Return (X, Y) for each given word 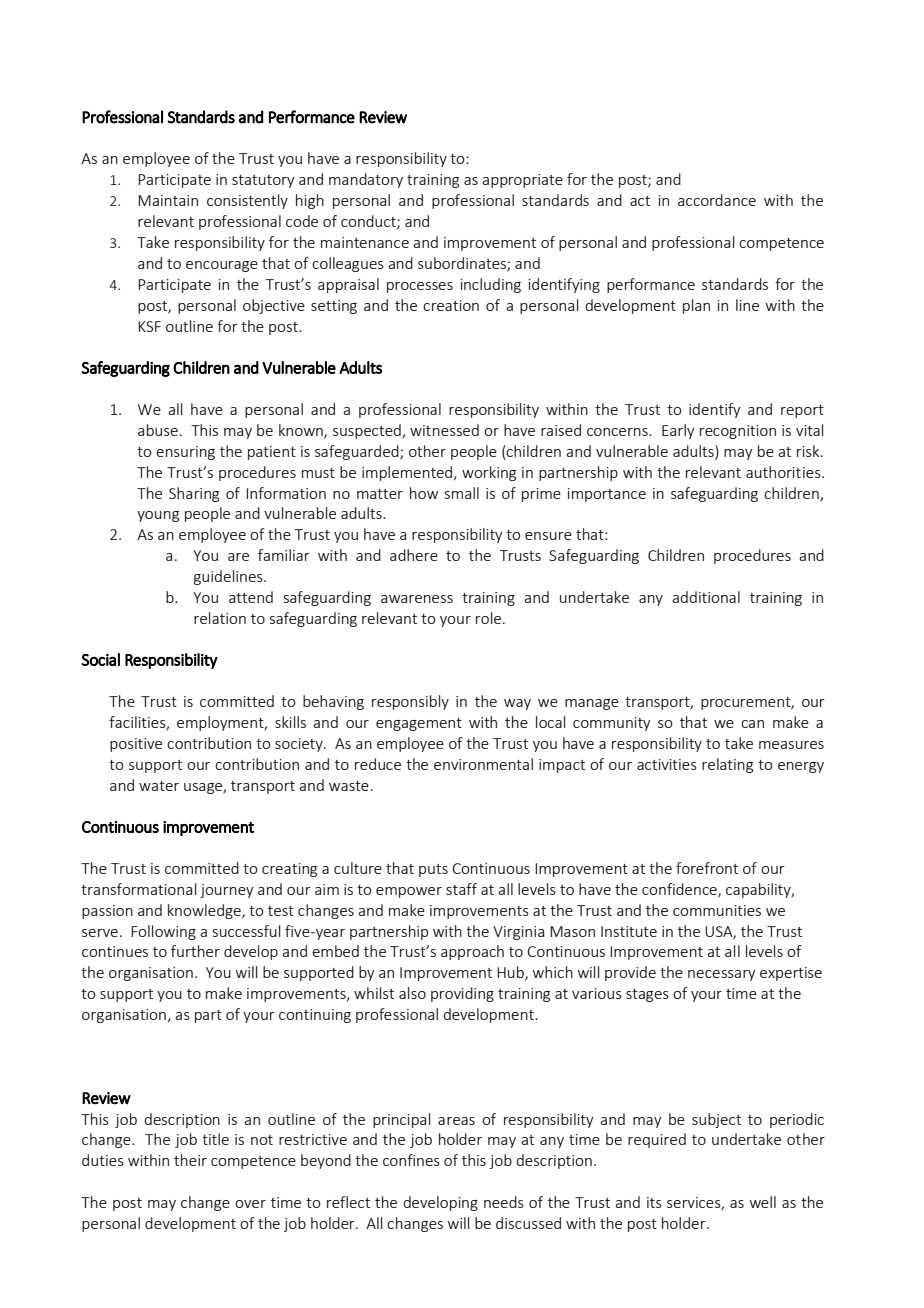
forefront (707, 868)
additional (706, 597)
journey (227, 891)
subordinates (463, 264)
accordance (717, 200)
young (158, 516)
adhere (414, 555)
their (190, 1160)
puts (433, 870)
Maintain (168, 200)
